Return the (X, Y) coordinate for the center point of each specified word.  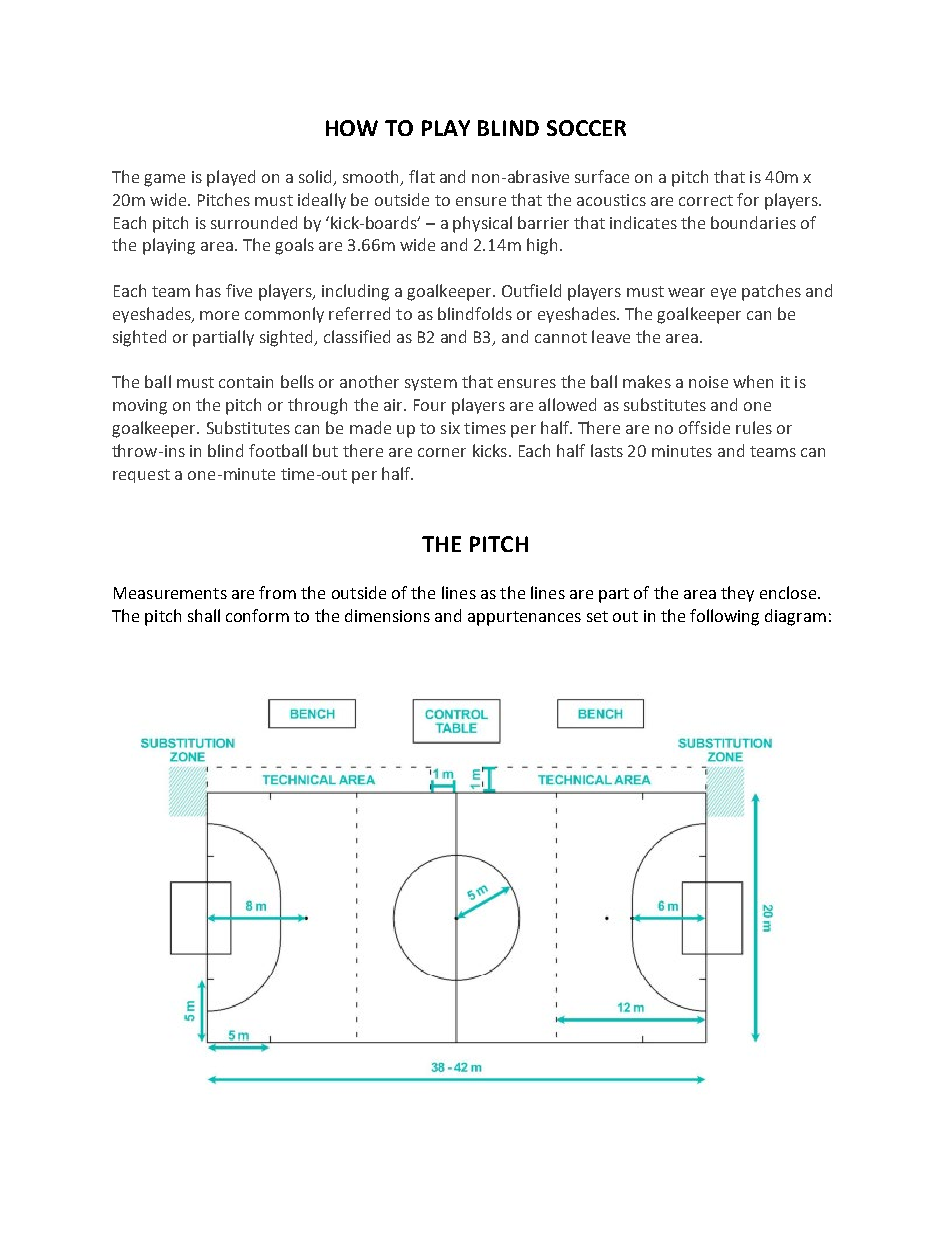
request (141, 476)
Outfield (531, 290)
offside (704, 427)
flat (422, 176)
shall (204, 615)
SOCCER (586, 128)
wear (686, 292)
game (164, 180)
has (208, 290)
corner (442, 452)
